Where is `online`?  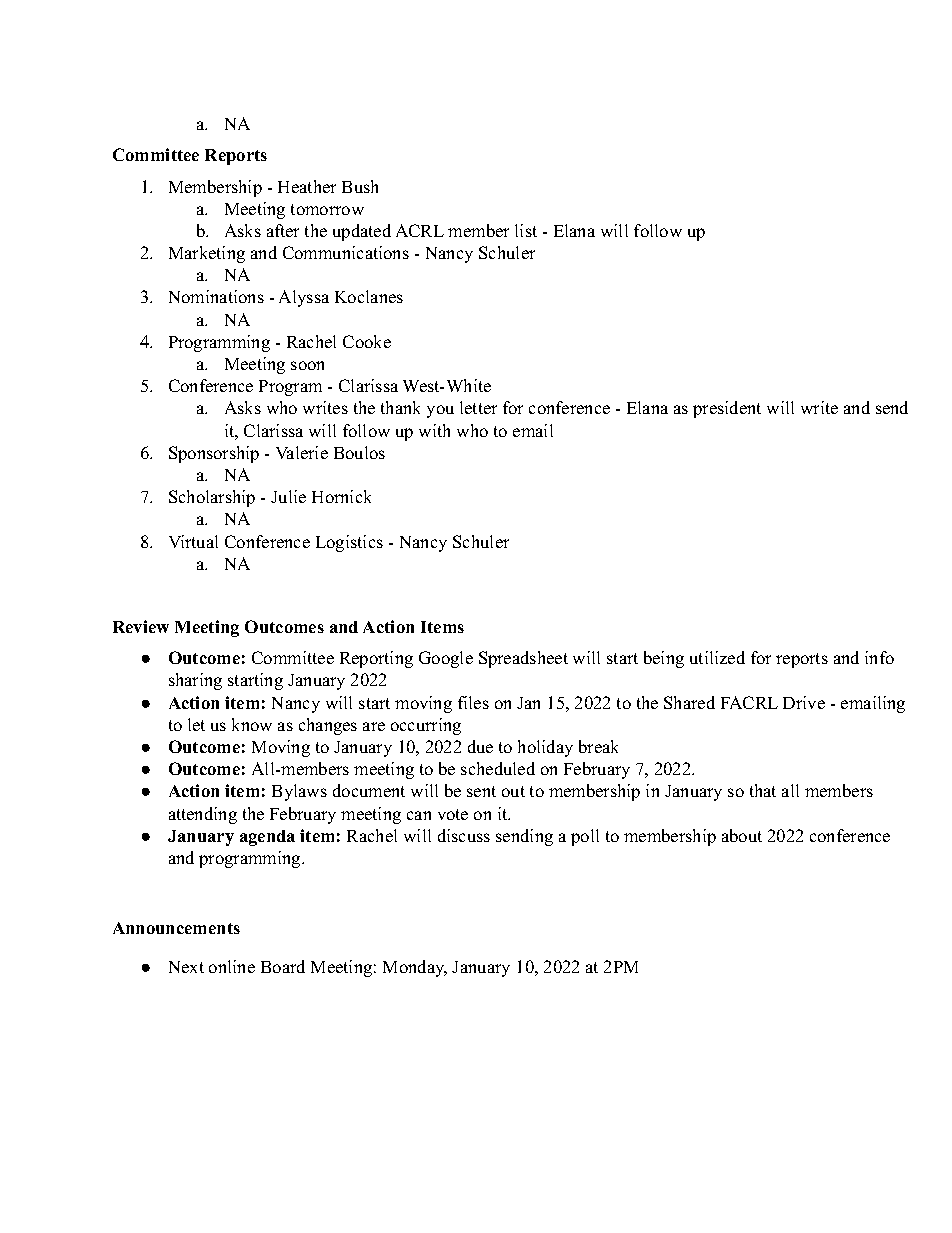
online is located at coordinates (232, 966).
